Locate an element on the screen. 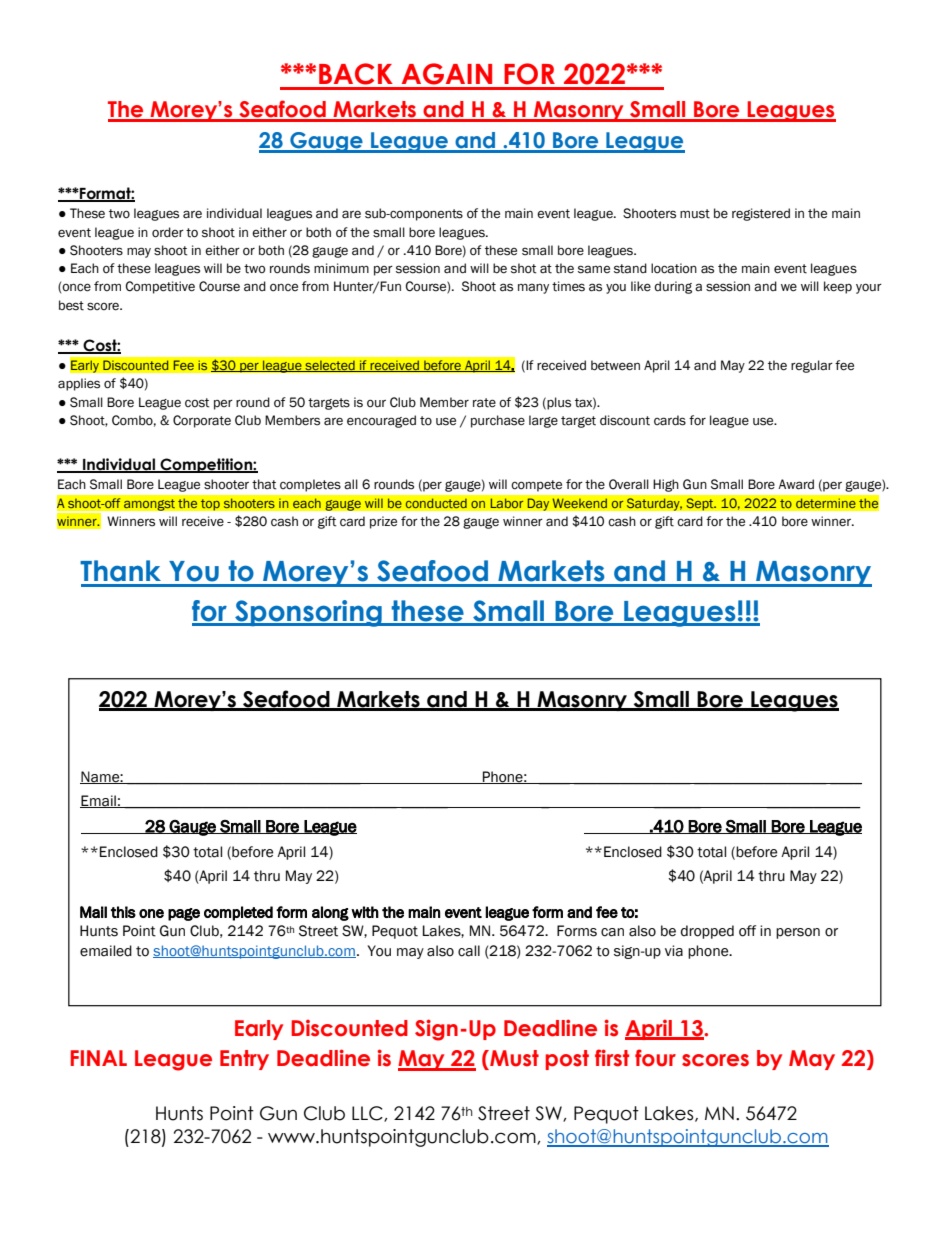 This screenshot has height=1233, width=952. registered is located at coordinates (761, 214).
